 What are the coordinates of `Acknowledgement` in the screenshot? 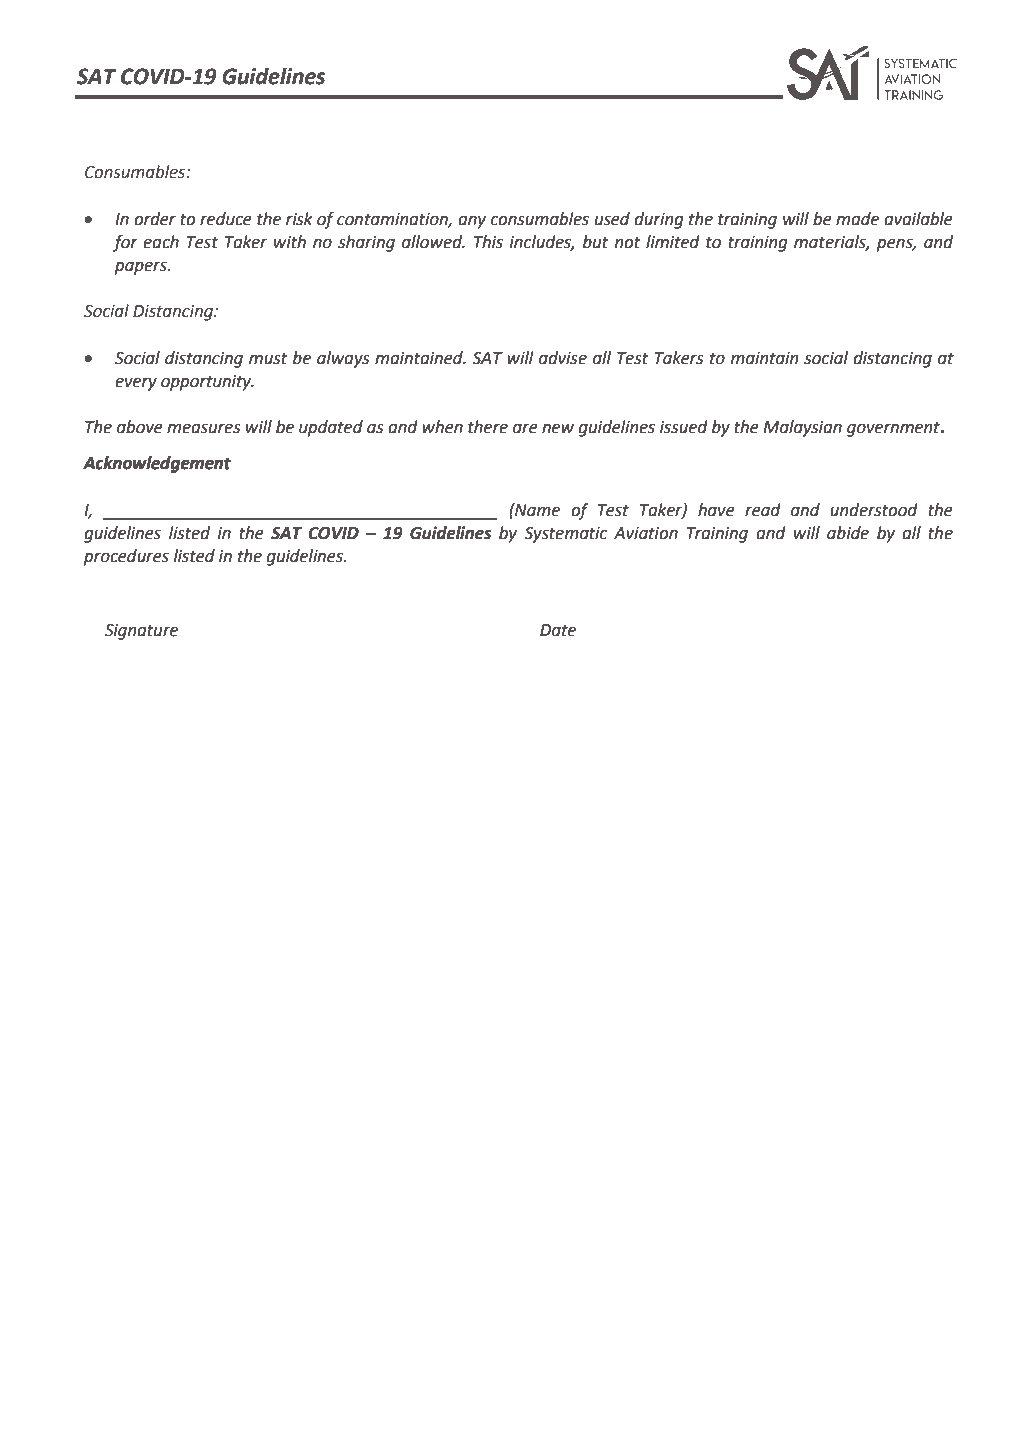 It's located at (157, 464).
